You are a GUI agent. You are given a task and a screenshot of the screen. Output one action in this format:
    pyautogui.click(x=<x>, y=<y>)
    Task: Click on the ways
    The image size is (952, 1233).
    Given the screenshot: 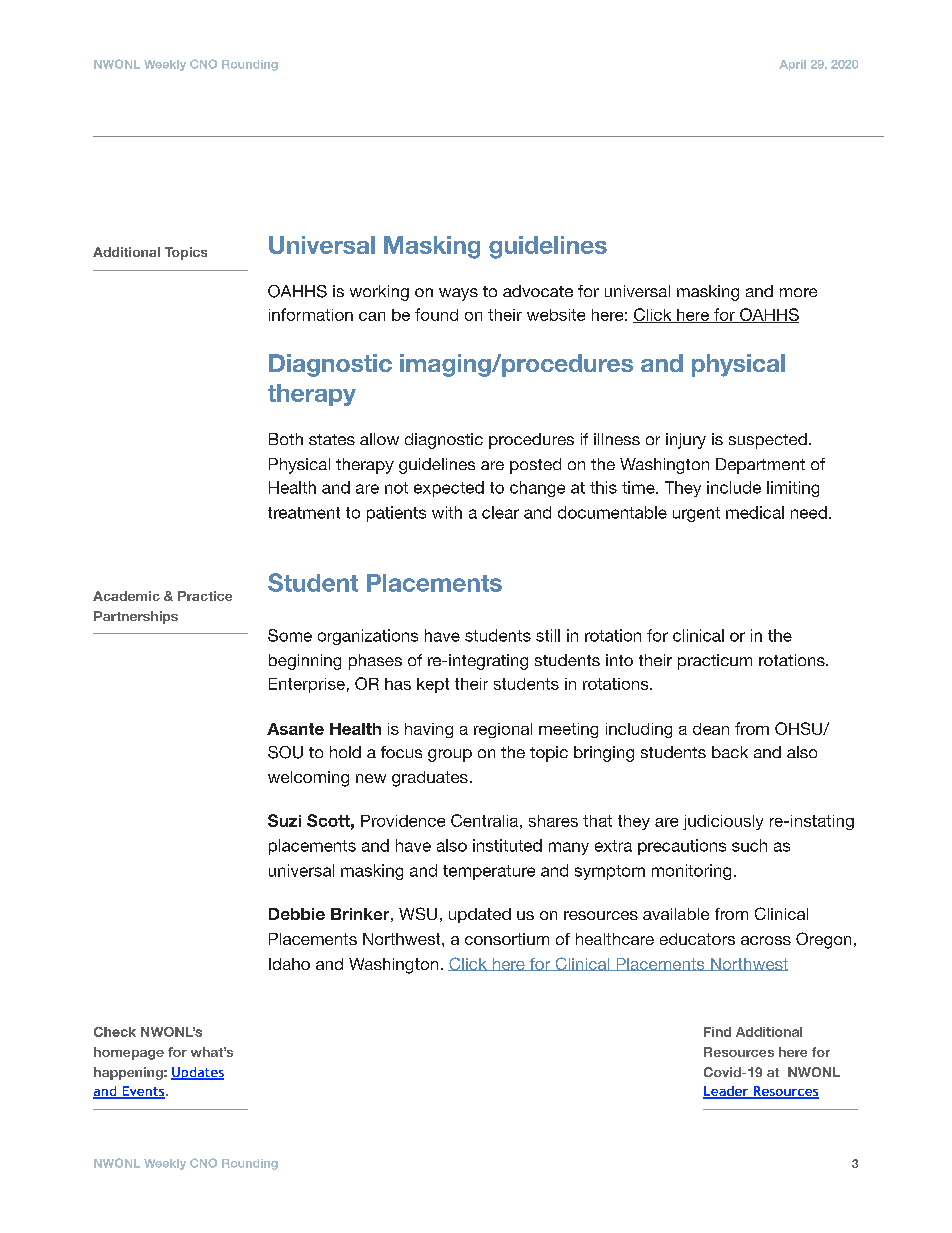 What is the action you would take?
    pyautogui.click(x=458, y=294)
